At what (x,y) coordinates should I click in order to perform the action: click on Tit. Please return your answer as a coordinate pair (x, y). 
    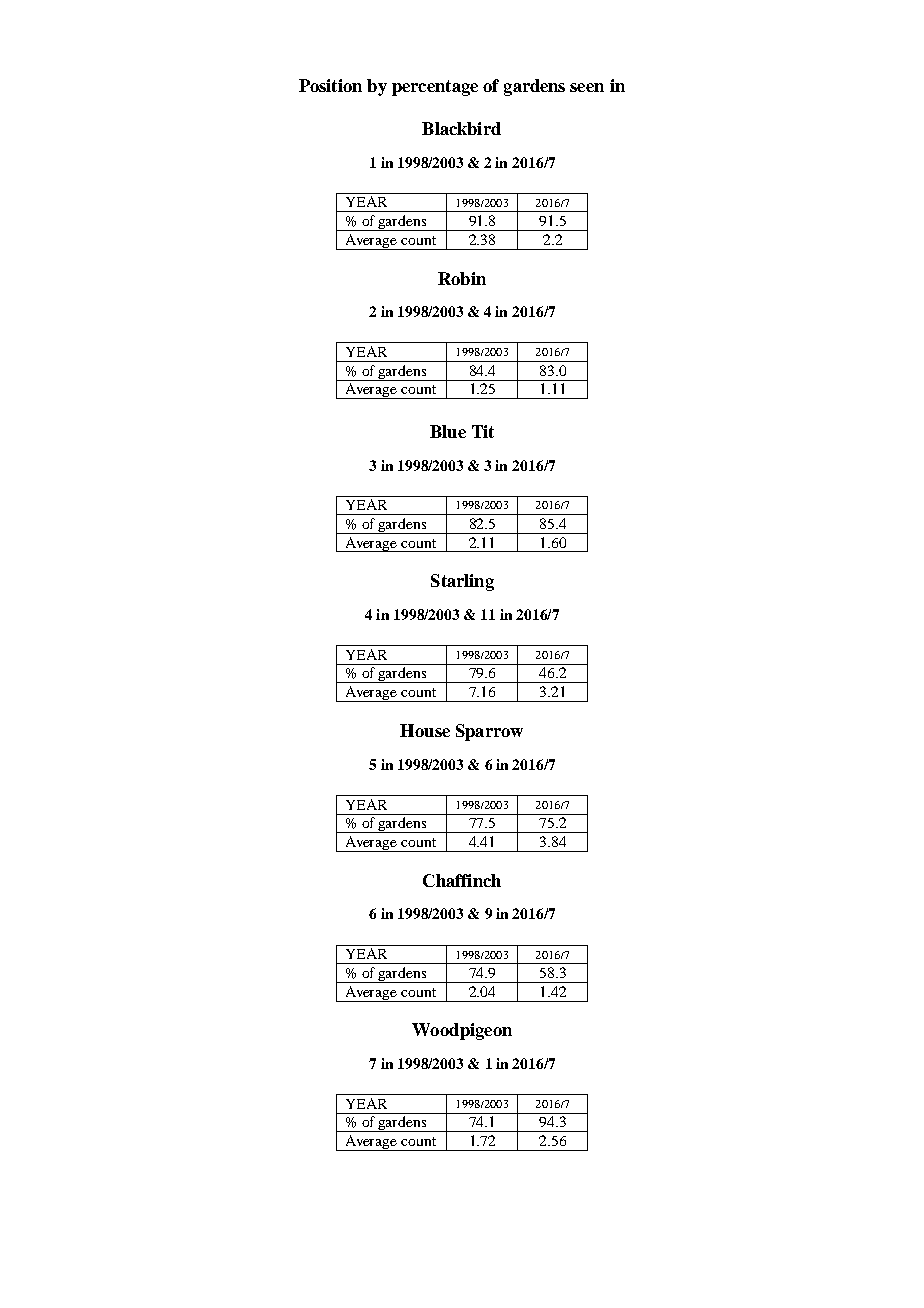
    Looking at the image, I should click on (483, 431).
